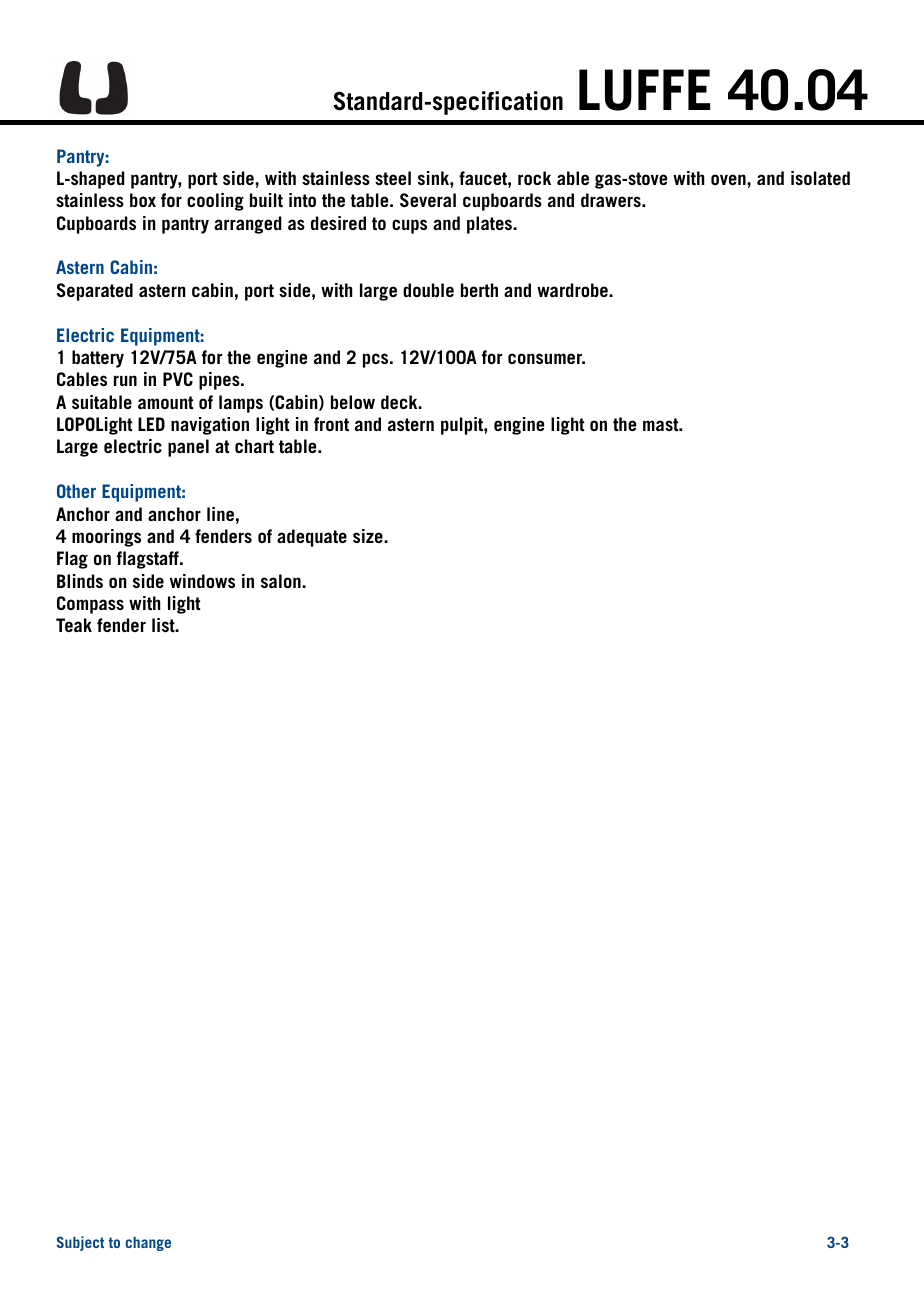 The width and height of the page is (924, 1308). I want to click on moorings, so click(106, 538).
